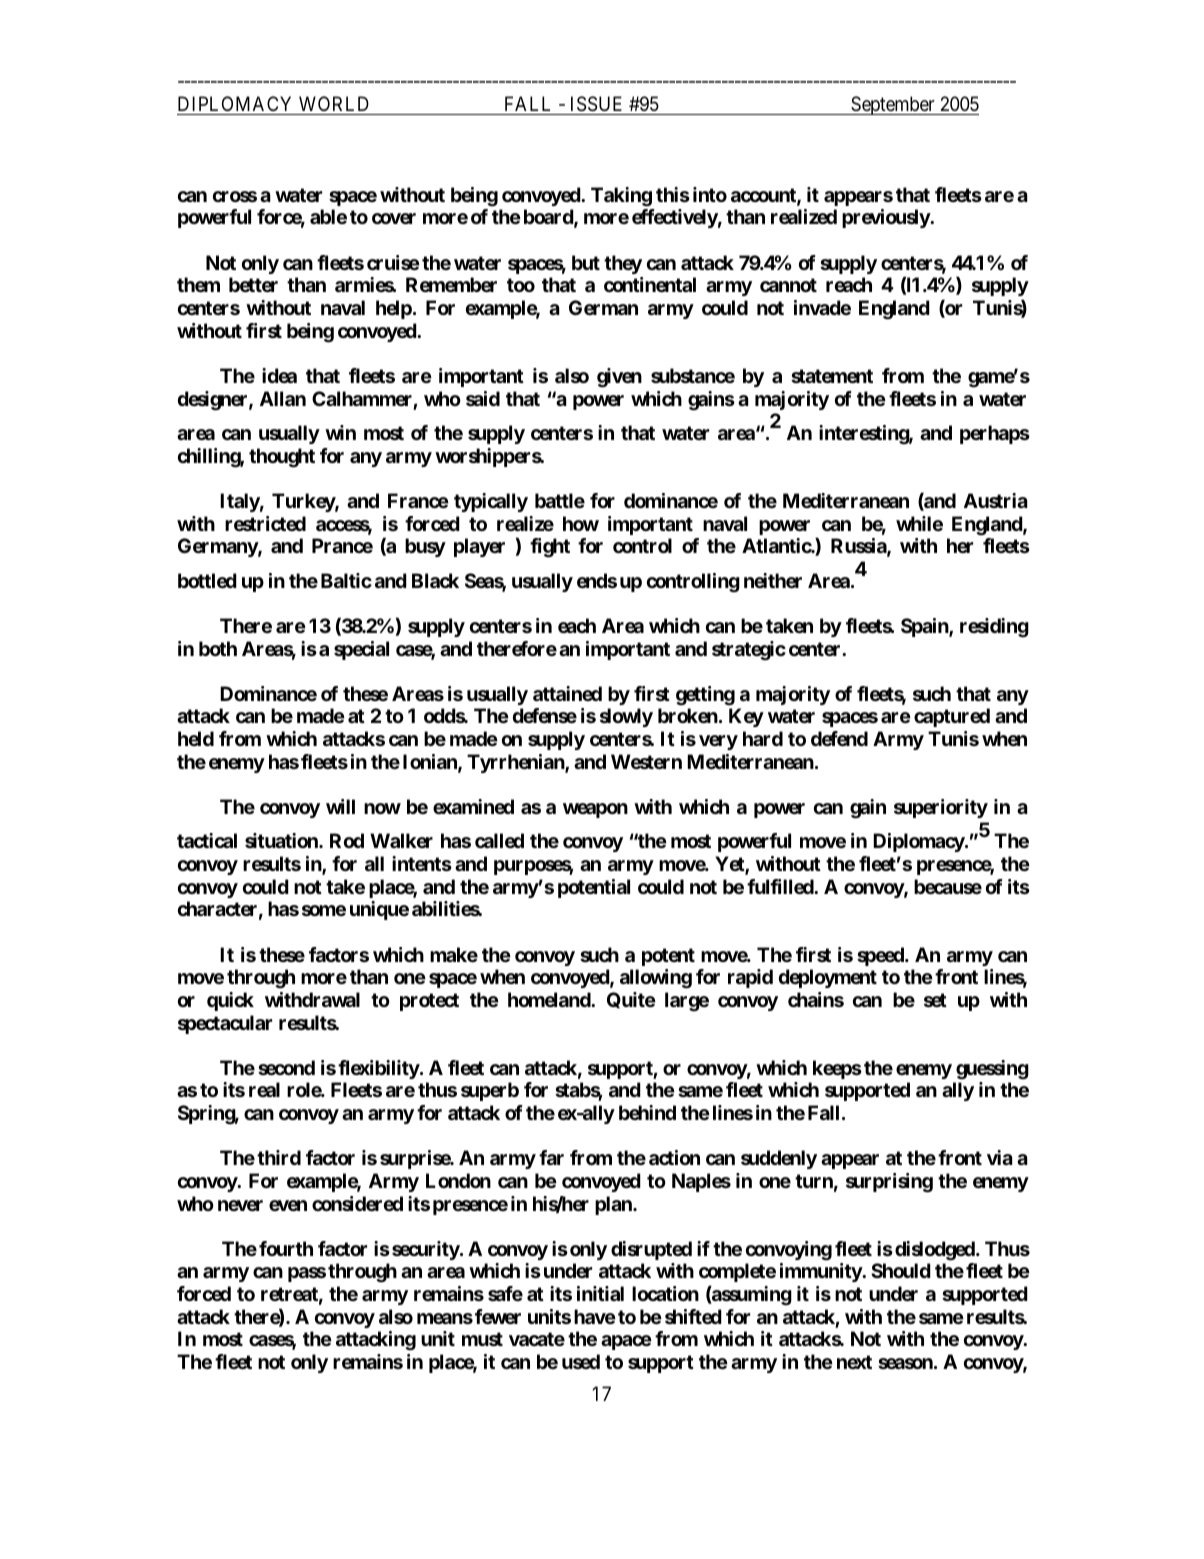  Describe the element at coordinates (952, 717) in the screenshot. I see `captured` at that location.
